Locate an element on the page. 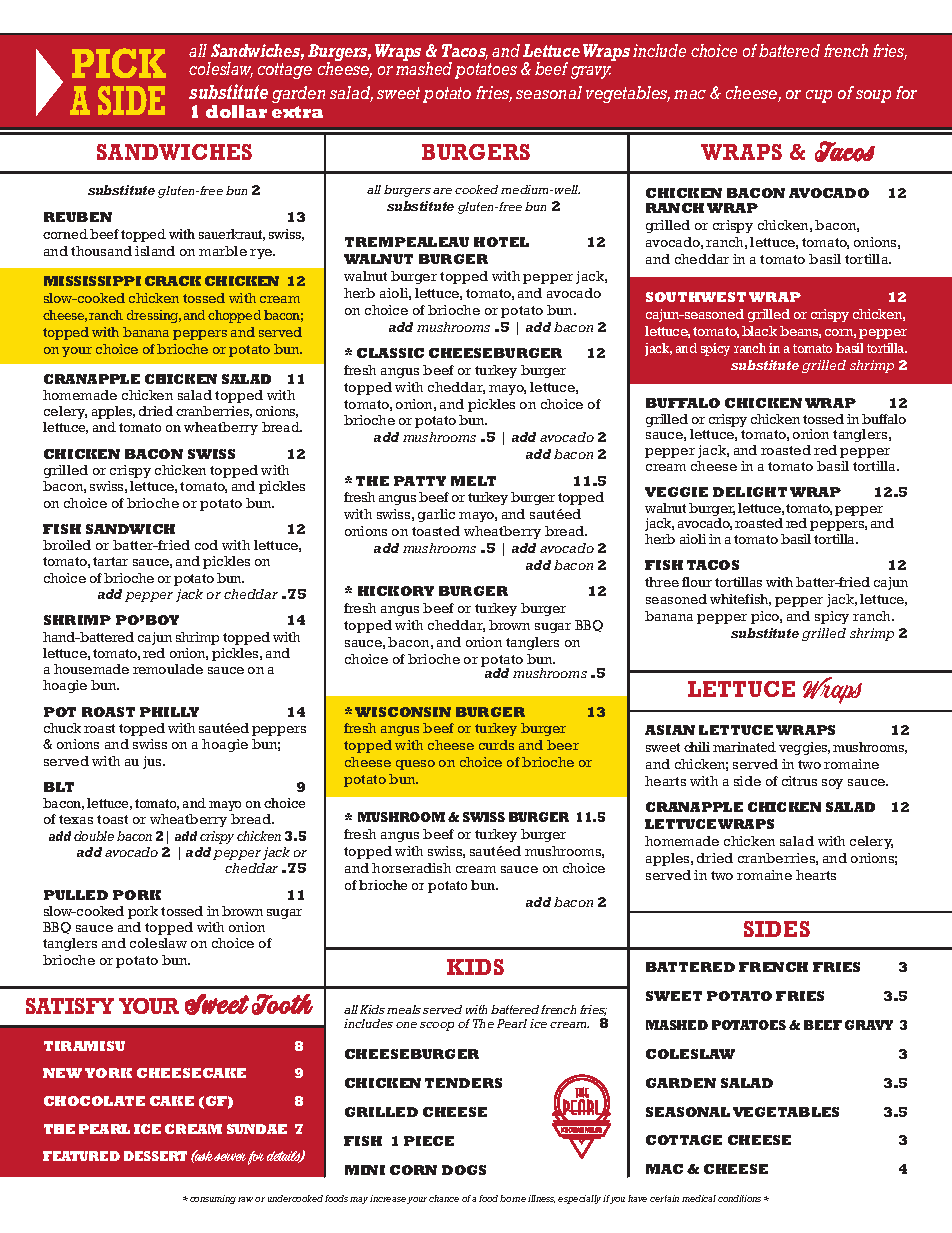  are is located at coordinates (442, 191).
